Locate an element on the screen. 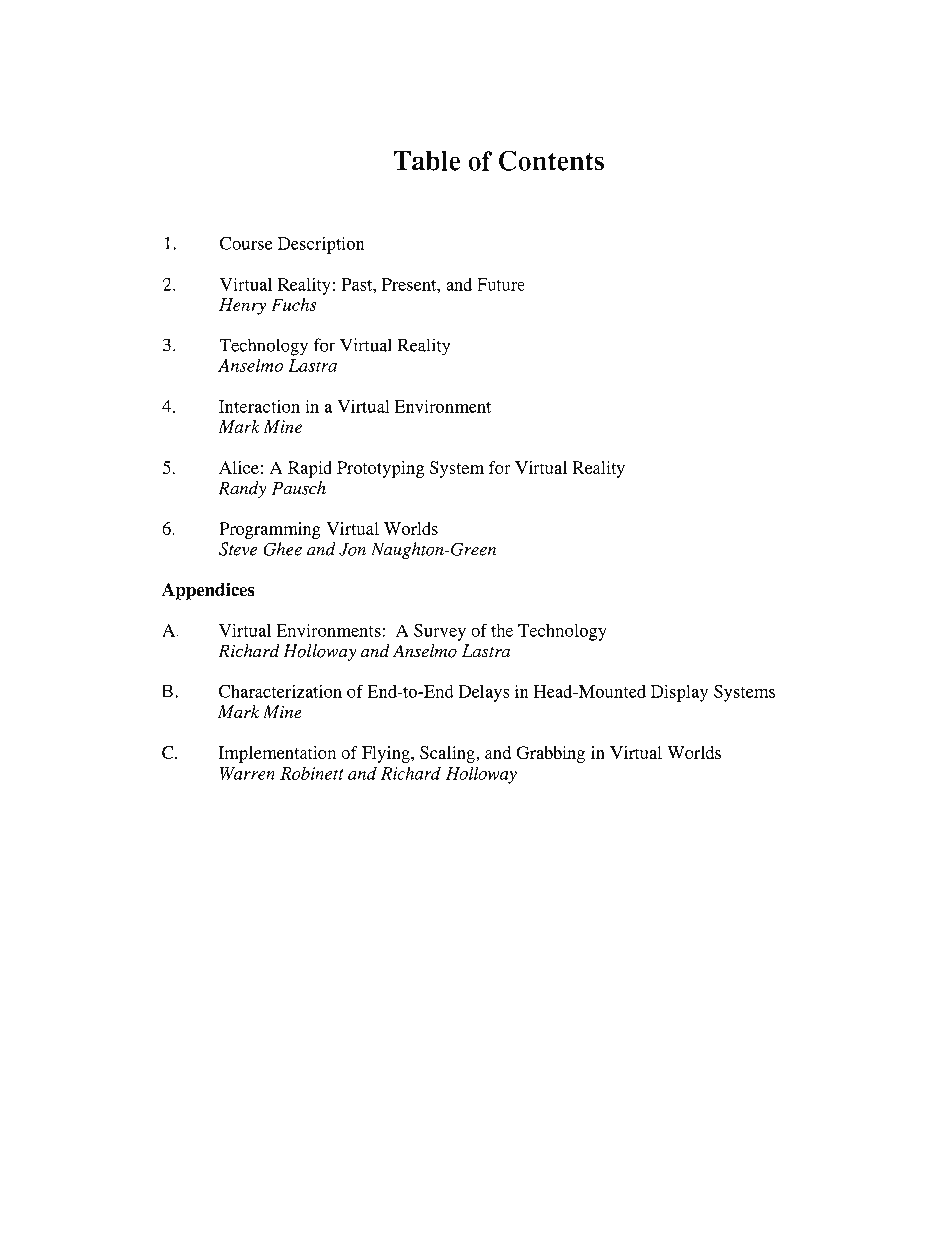 This screenshot has height=1233, width=952. Ghee is located at coordinates (283, 549).
